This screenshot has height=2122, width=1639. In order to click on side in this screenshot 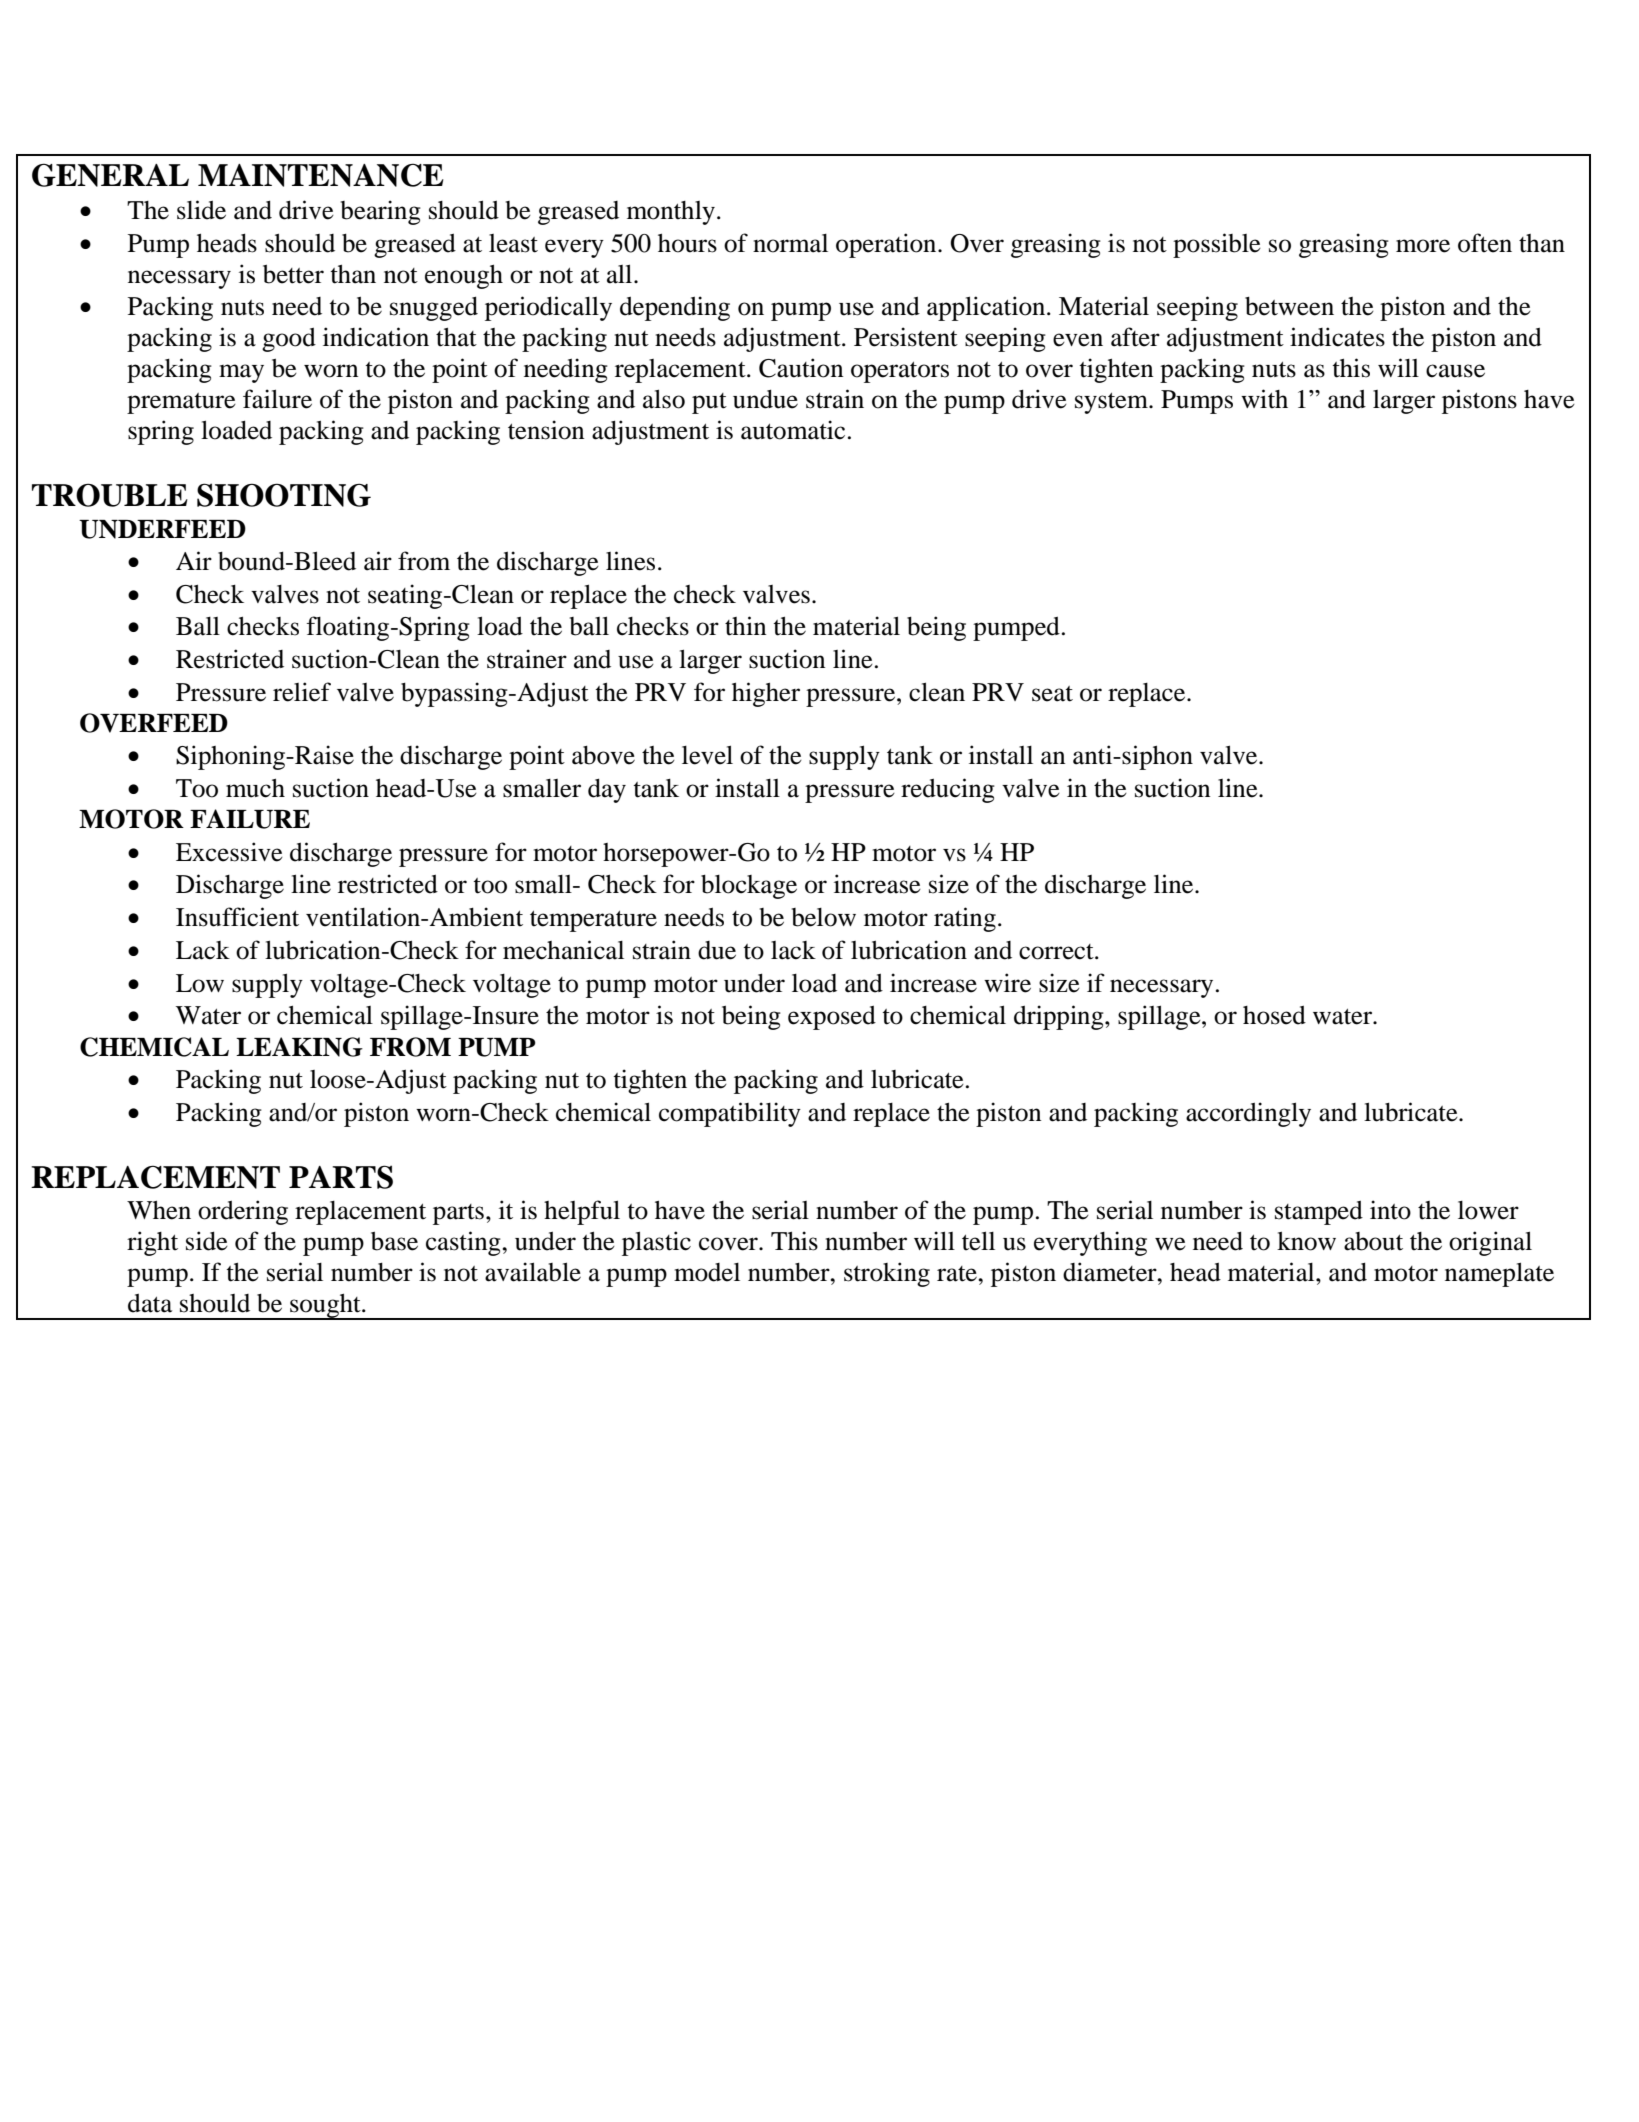, I will do `click(207, 1241)`.
